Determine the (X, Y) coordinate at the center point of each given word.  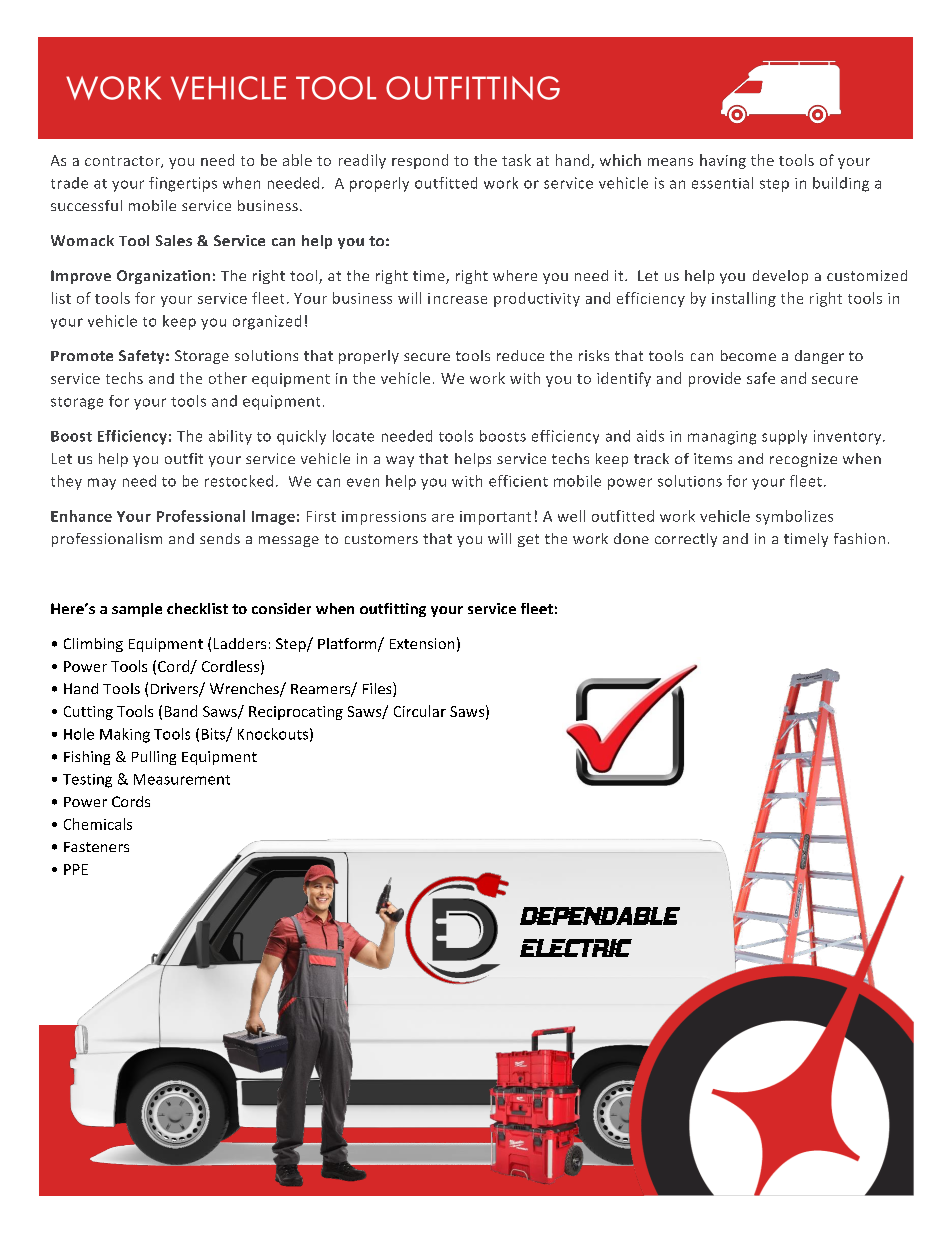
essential (722, 183)
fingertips (183, 184)
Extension (422, 643)
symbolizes (794, 517)
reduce (520, 355)
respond (420, 161)
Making (125, 735)
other (228, 378)
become (748, 355)
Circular (420, 711)
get (528, 540)
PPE (76, 869)
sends (220, 538)
